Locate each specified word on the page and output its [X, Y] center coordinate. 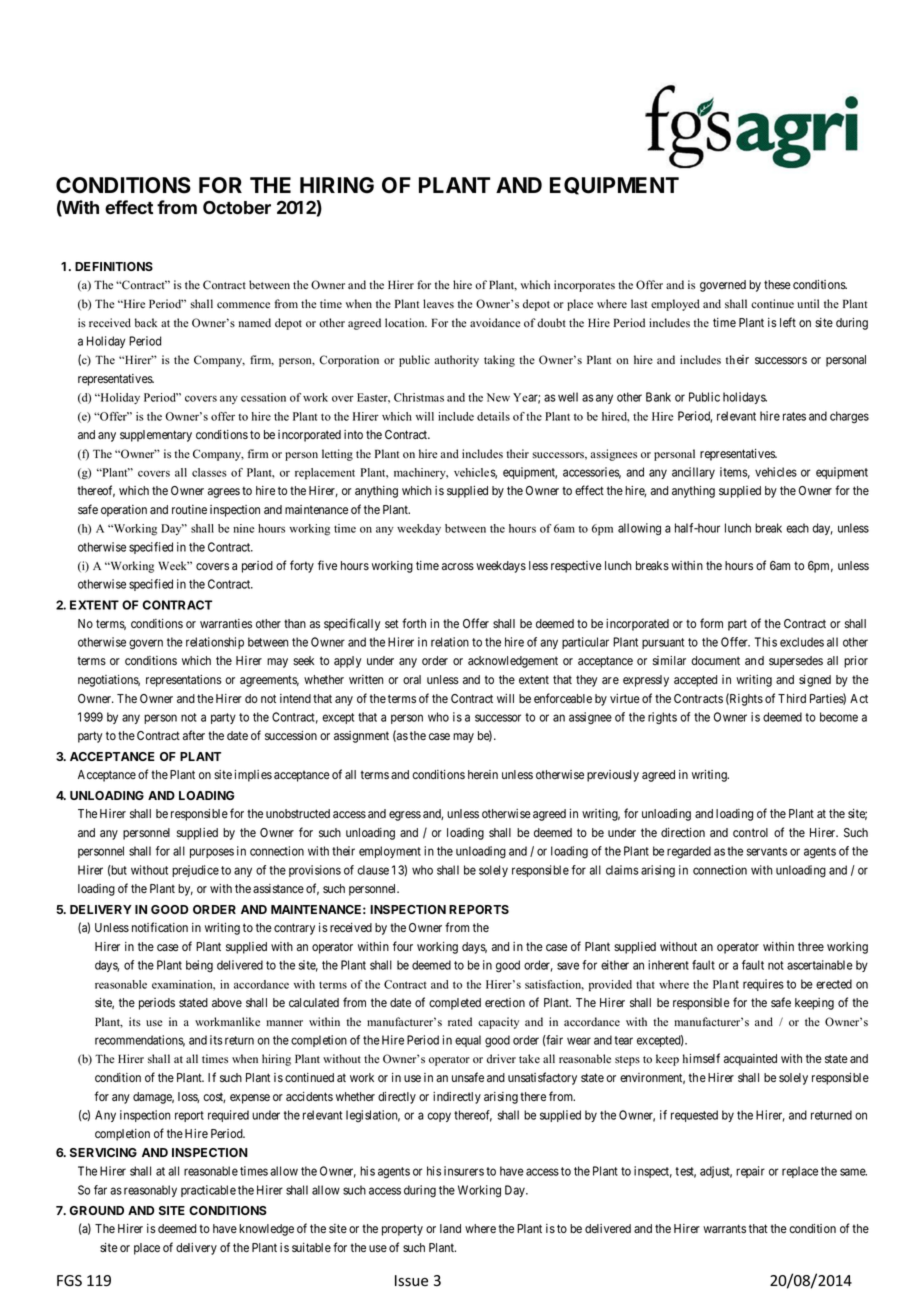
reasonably [150, 1191]
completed [455, 1004]
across [458, 566]
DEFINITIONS [114, 266]
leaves [438, 304]
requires [763, 985]
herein [483, 774]
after [194, 735]
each [797, 528]
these [777, 284]
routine [189, 509]
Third [792, 698]
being [199, 966]
